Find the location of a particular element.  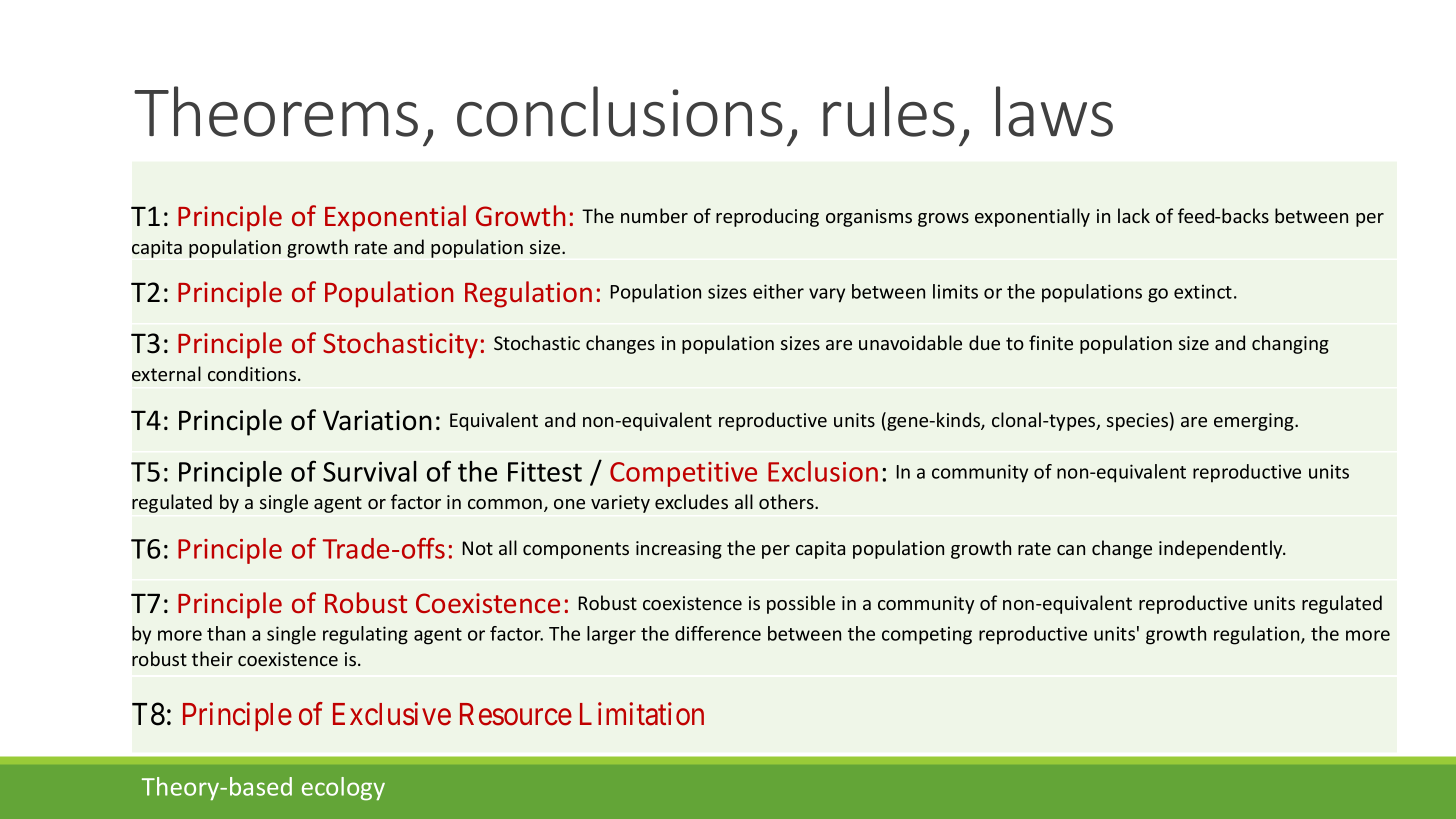

conclusions is located at coordinates (620, 111).
